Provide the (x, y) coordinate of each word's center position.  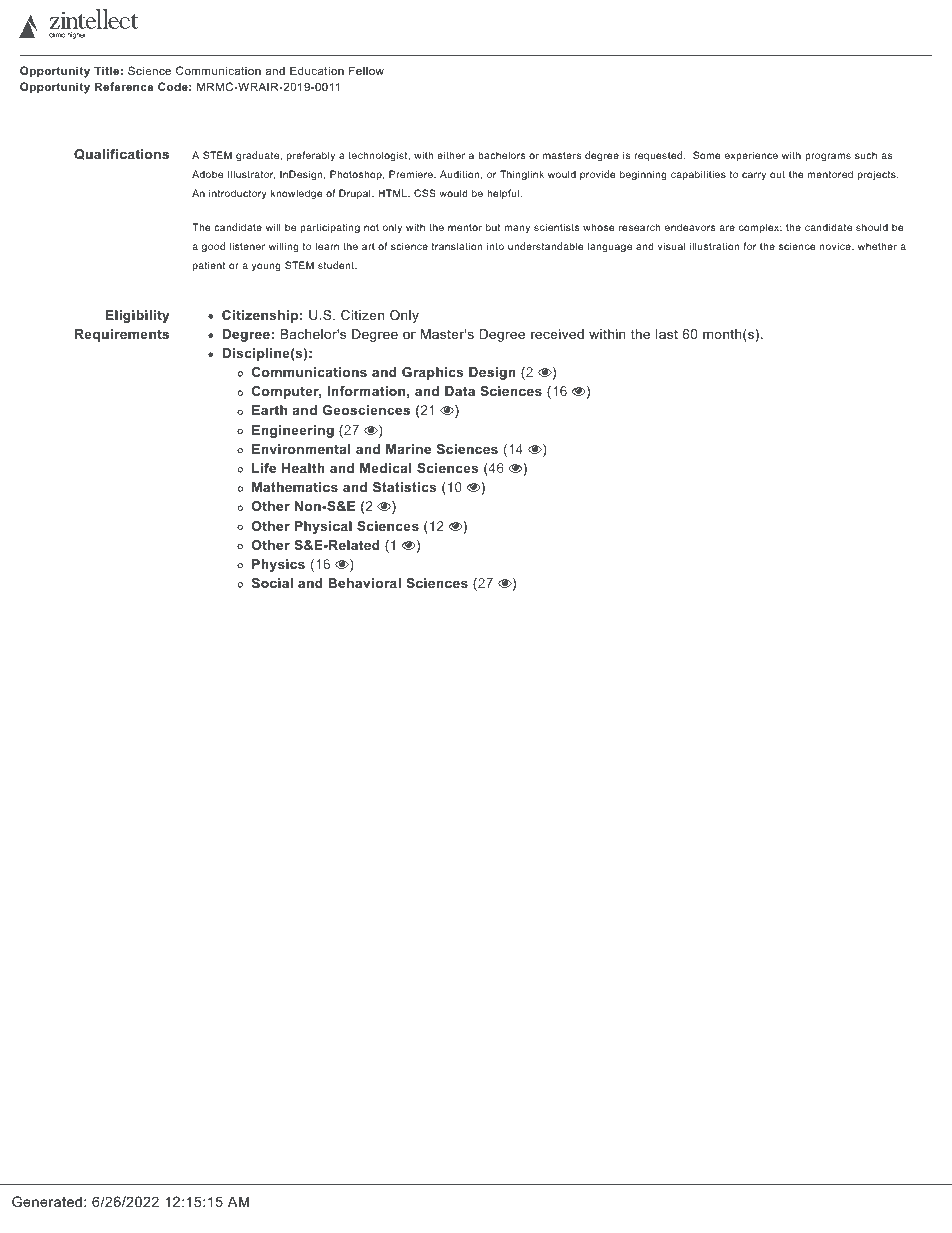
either (451, 155)
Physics (278, 565)
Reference (124, 86)
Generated (47, 1201)
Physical (323, 527)
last (667, 334)
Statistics (404, 487)
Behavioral (364, 583)
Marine (408, 449)
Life (264, 468)
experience (751, 156)
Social (272, 583)
